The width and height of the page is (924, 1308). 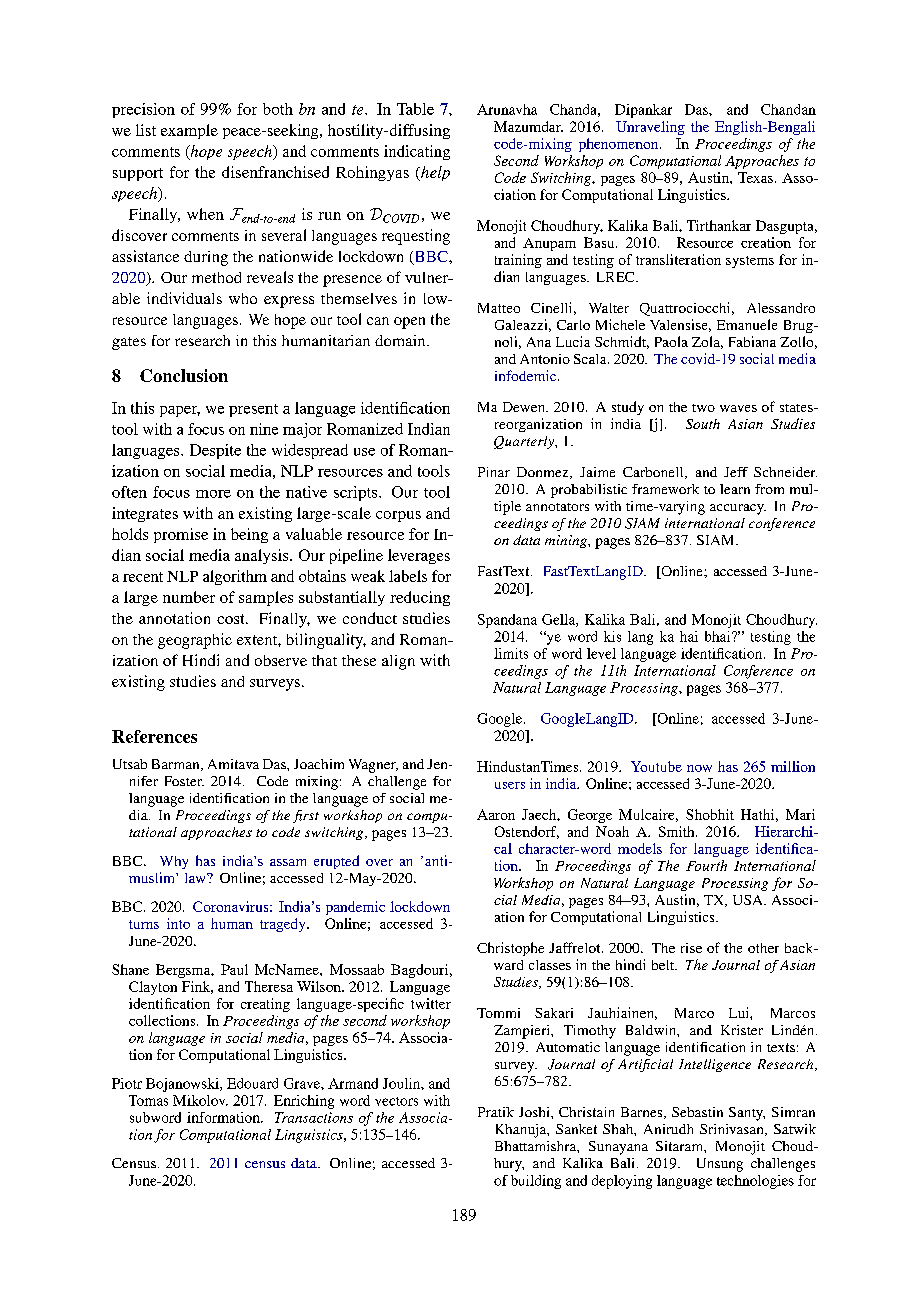 What do you see at coordinates (755, 177) in the page?
I see `Texas` at bounding box center [755, 177].
